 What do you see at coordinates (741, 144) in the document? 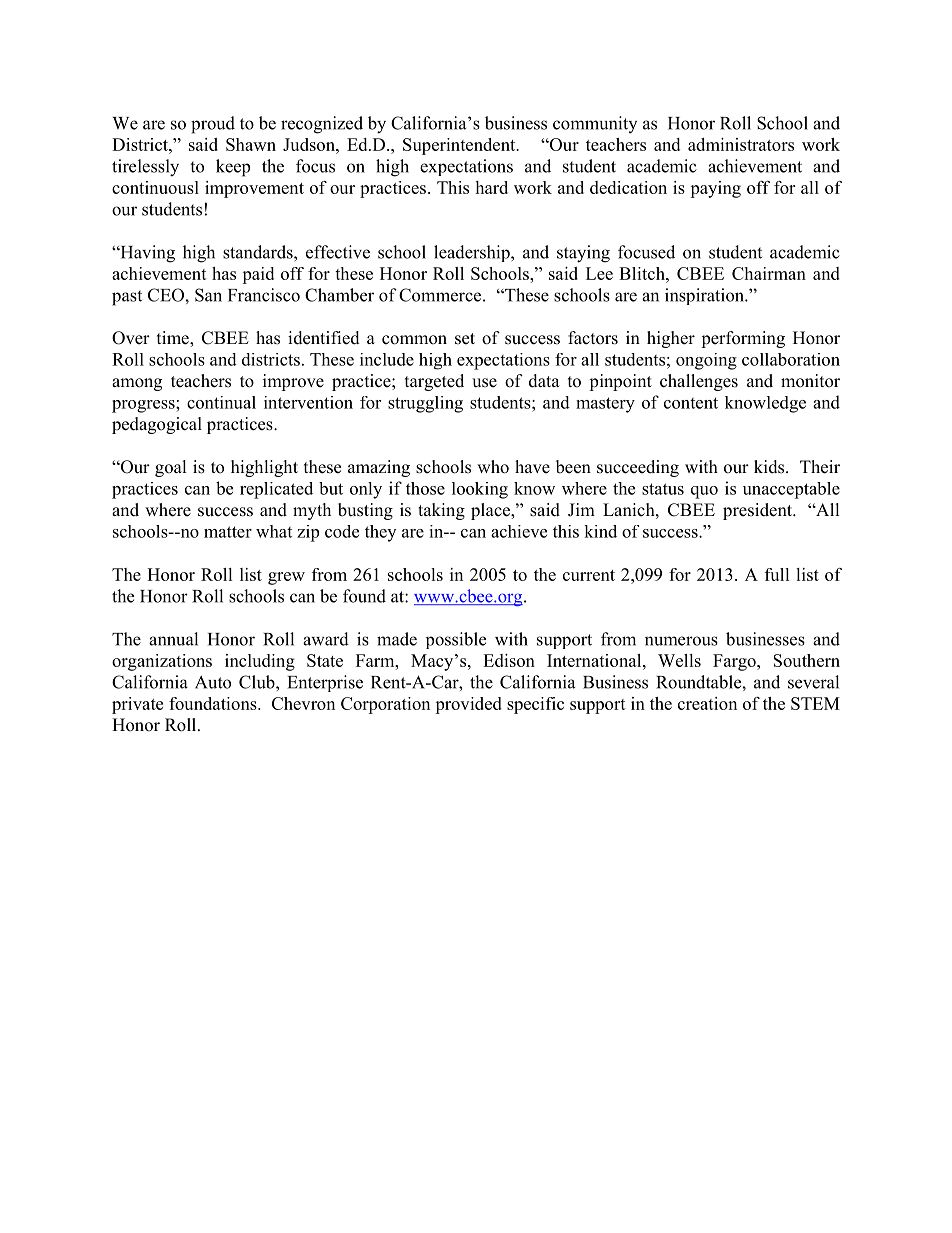
I see `administrators` at bounding box center [741, 144].
